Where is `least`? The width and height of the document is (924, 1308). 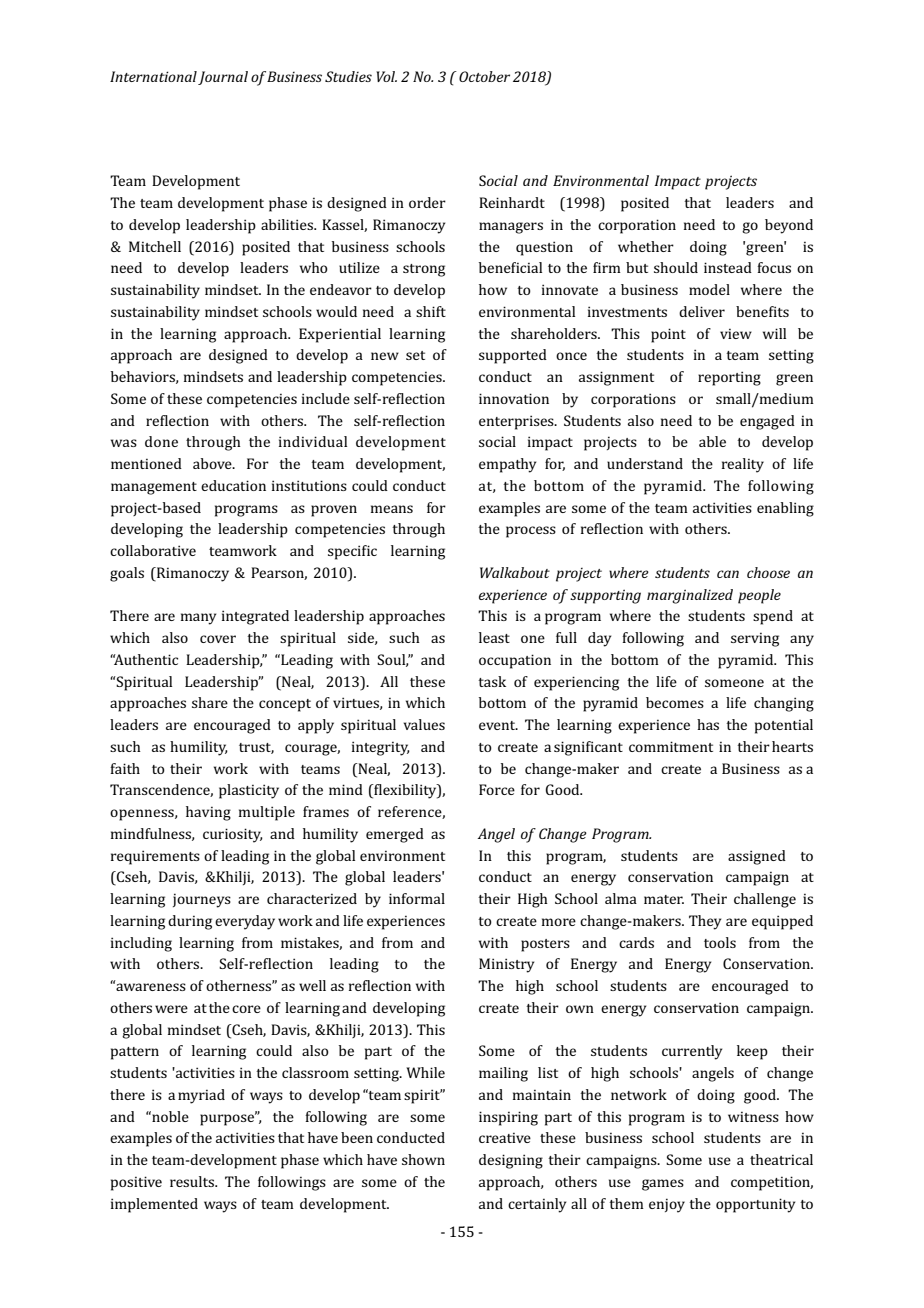
least is located at coordinates (494, 637).
